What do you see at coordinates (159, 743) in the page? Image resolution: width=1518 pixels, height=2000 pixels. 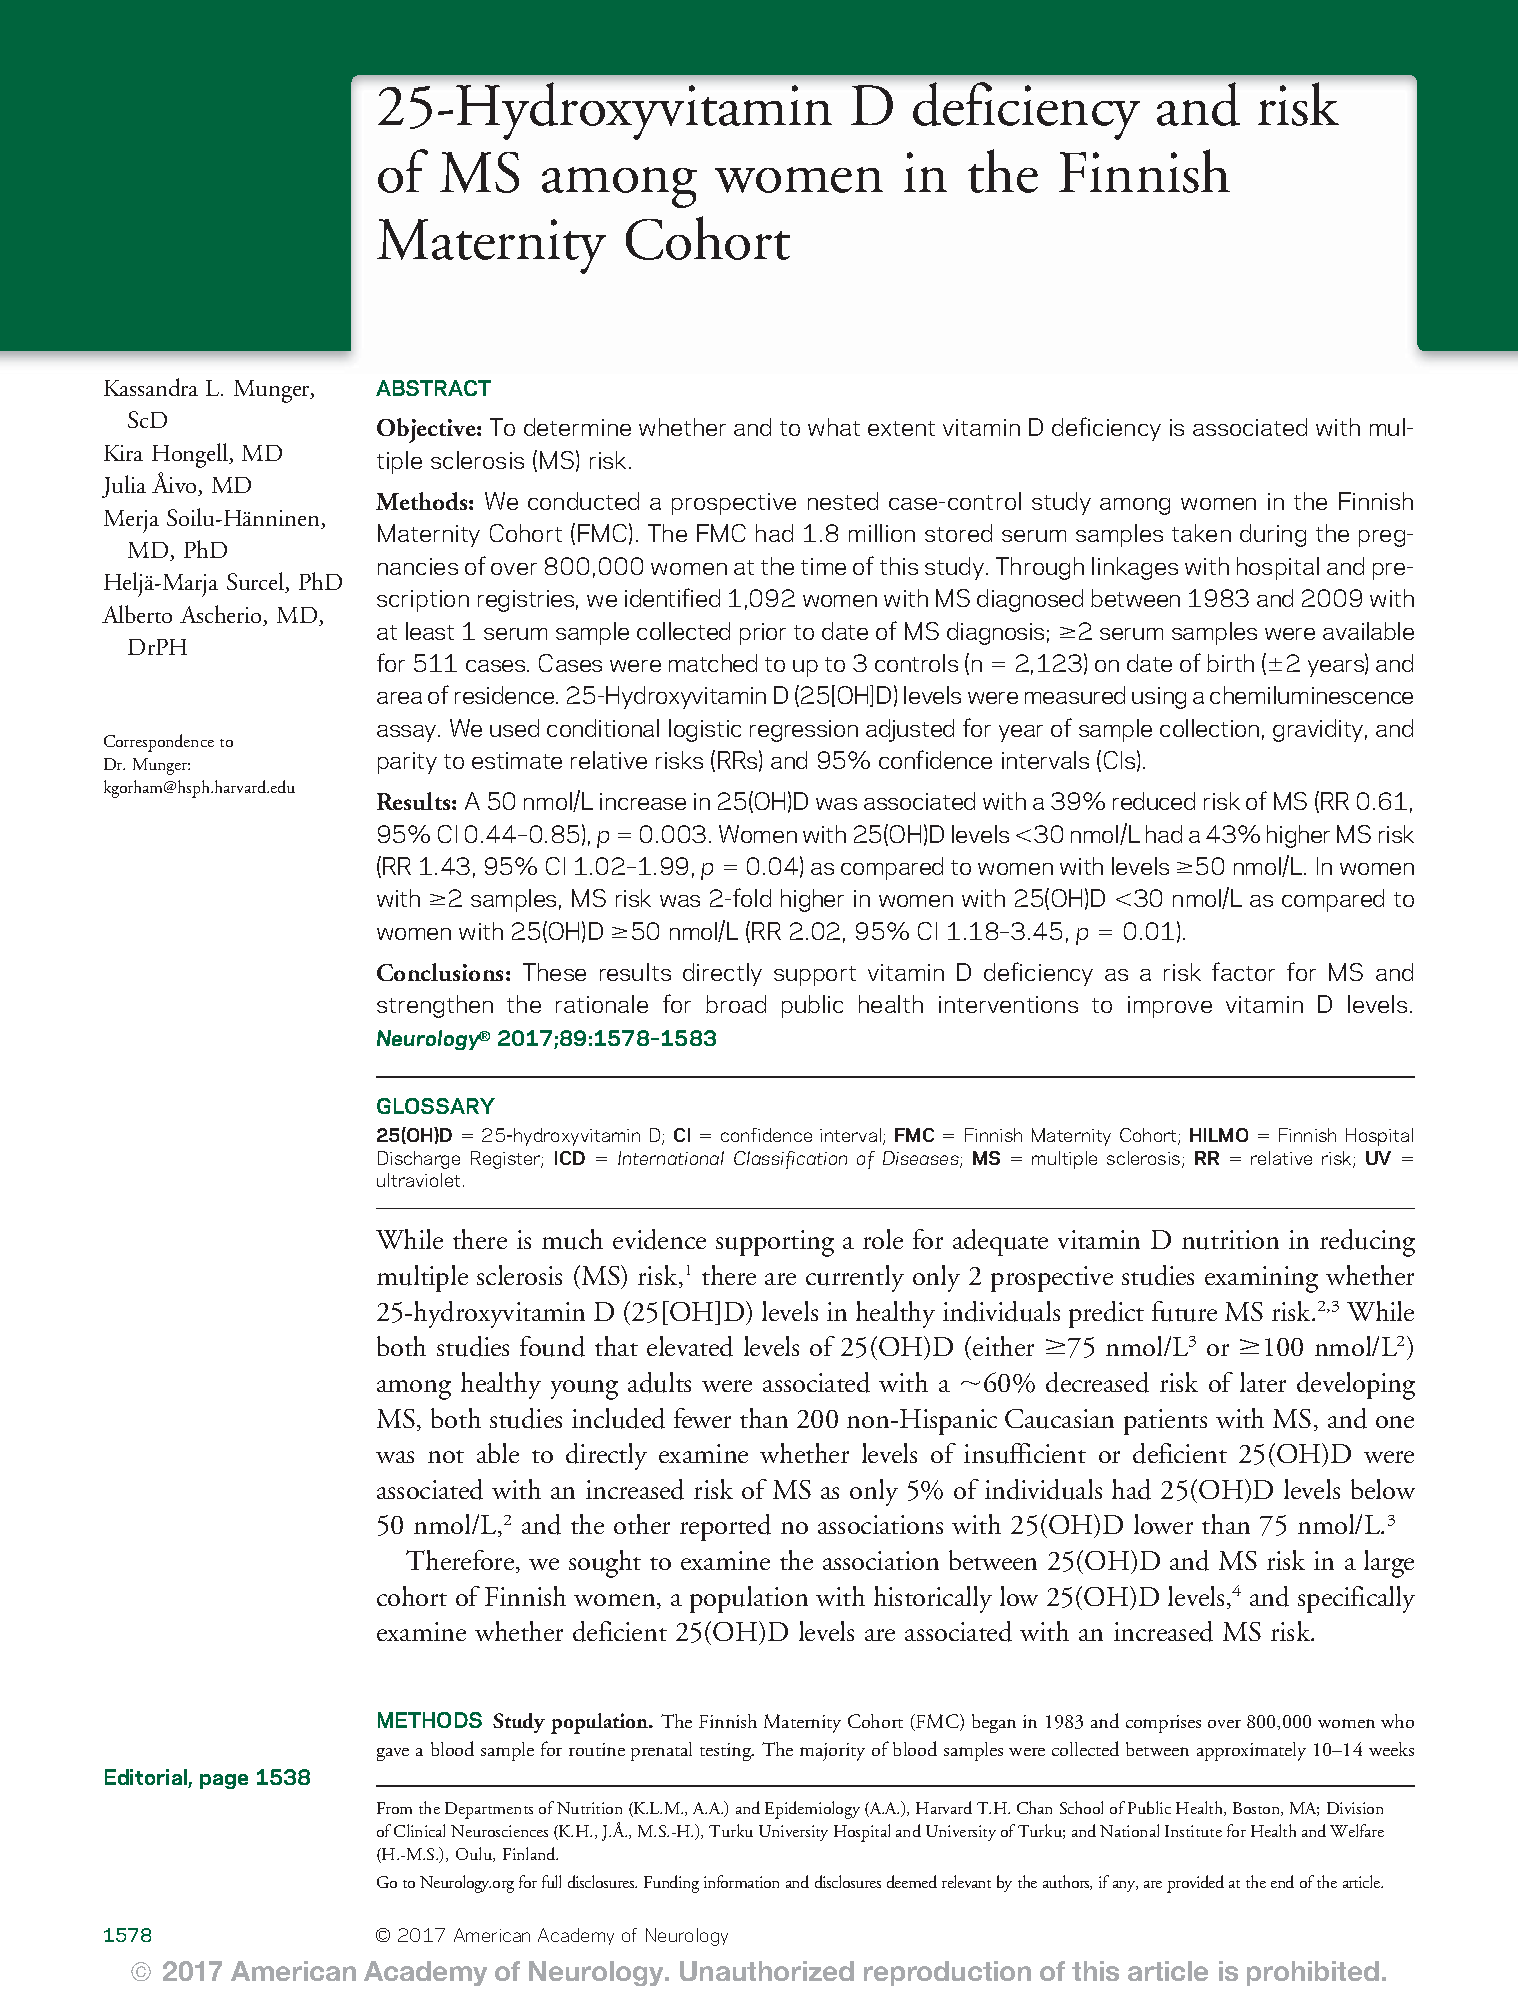 I see `Correspondence` at bounding box center [159, 743].
